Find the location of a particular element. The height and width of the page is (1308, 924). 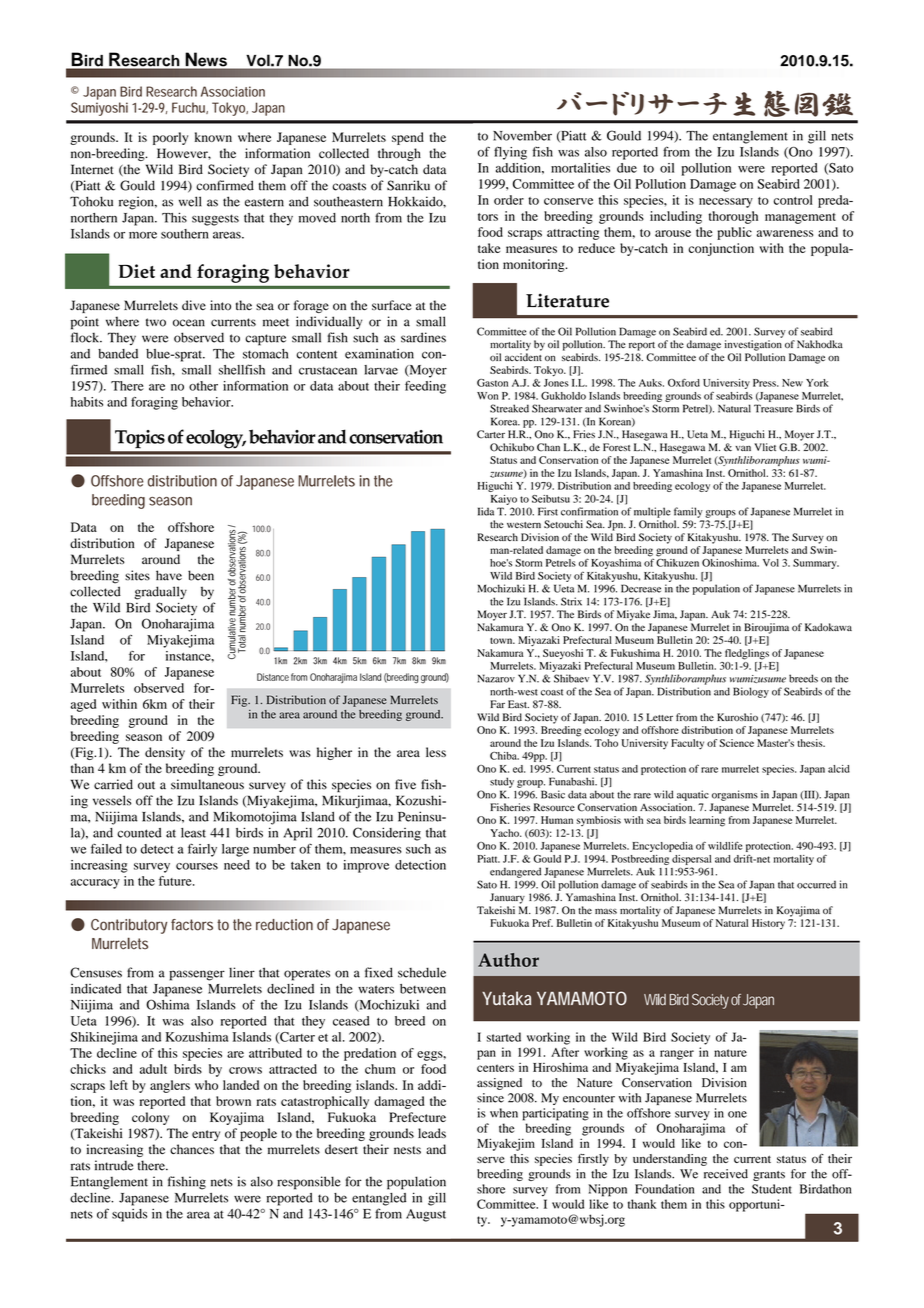

Far is located at coordinates (497, 704).
